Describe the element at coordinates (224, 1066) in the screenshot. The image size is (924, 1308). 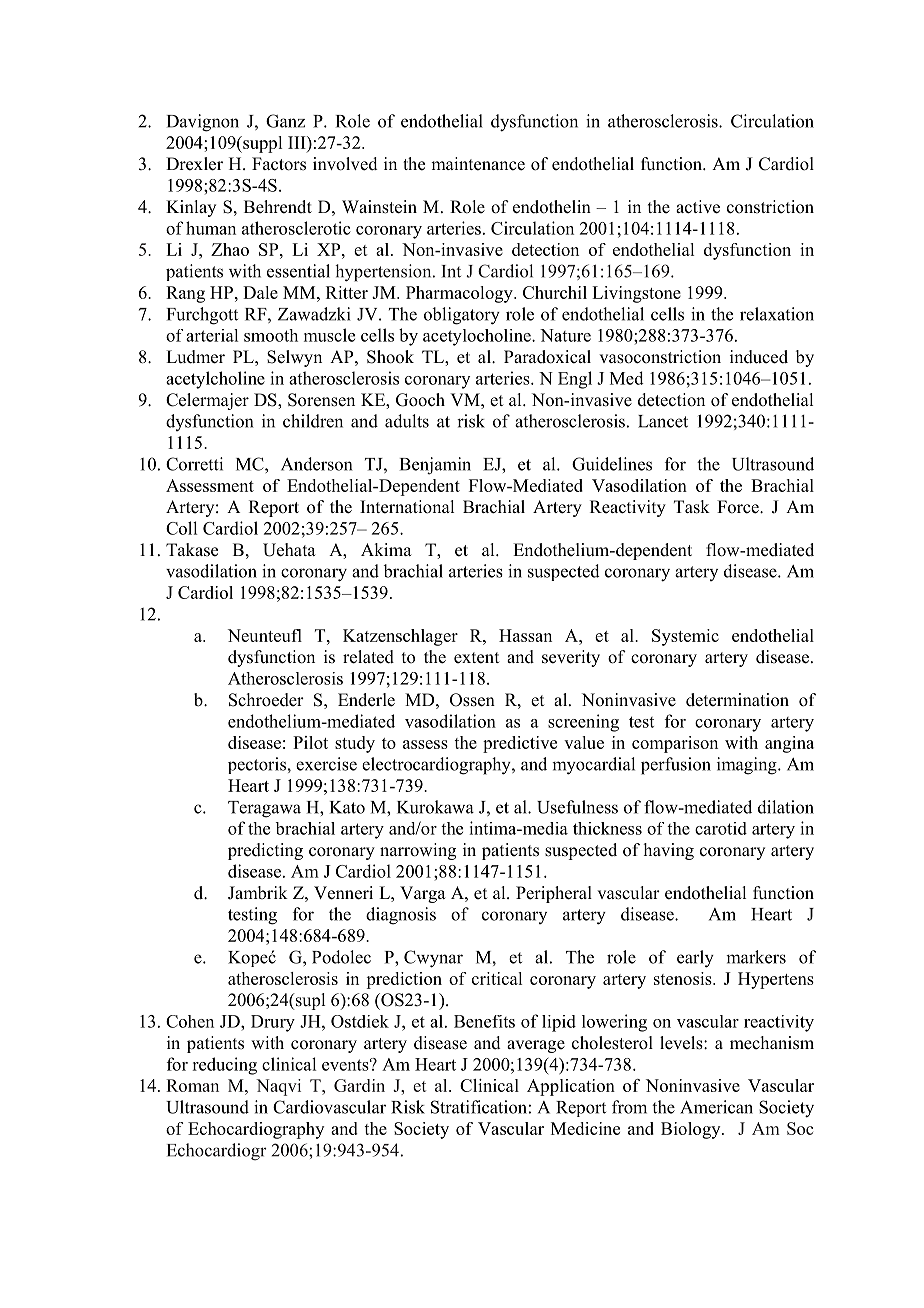
I see `reducing` at that location.
